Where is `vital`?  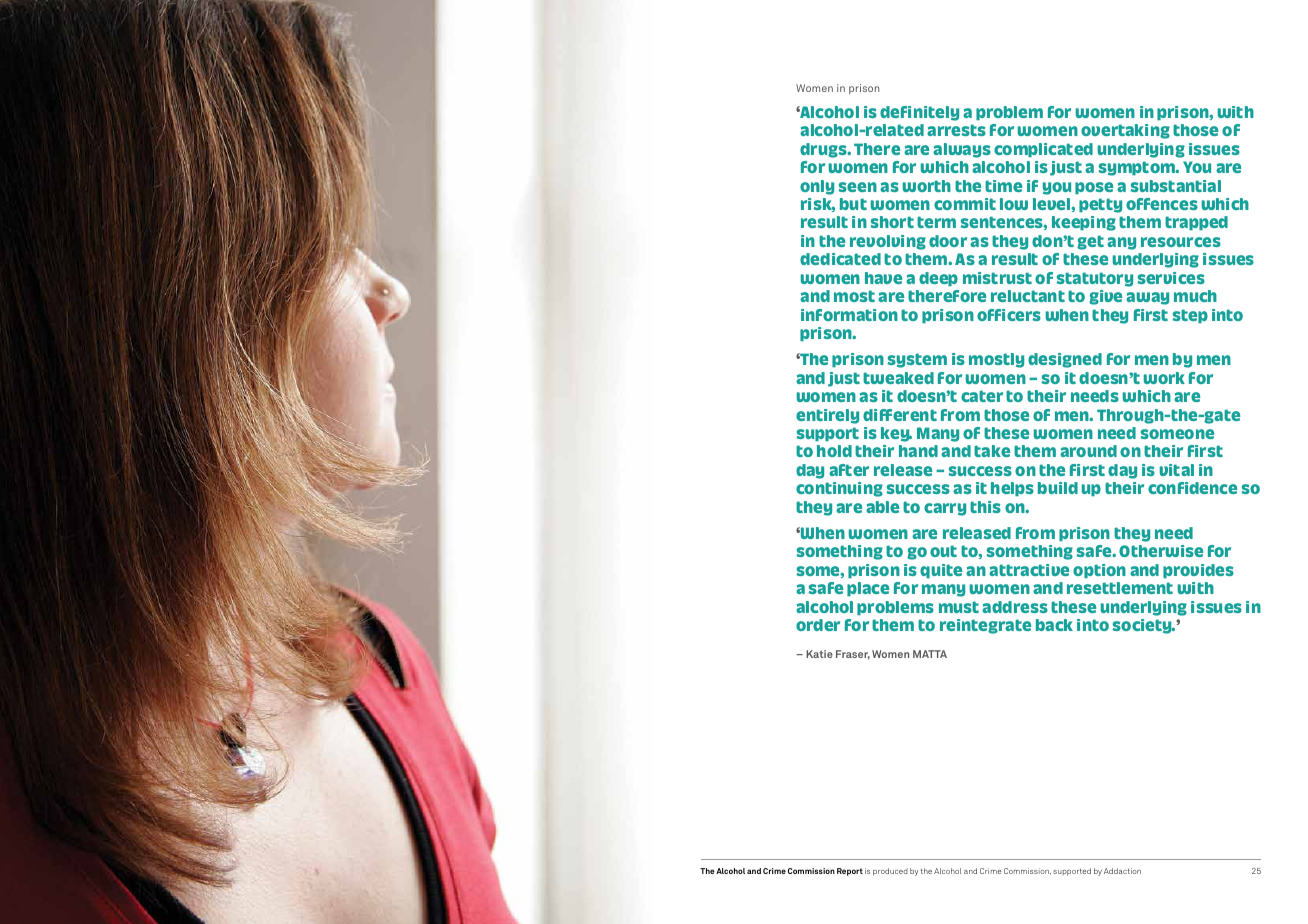
vital is located at coordinates (1177, 470).
